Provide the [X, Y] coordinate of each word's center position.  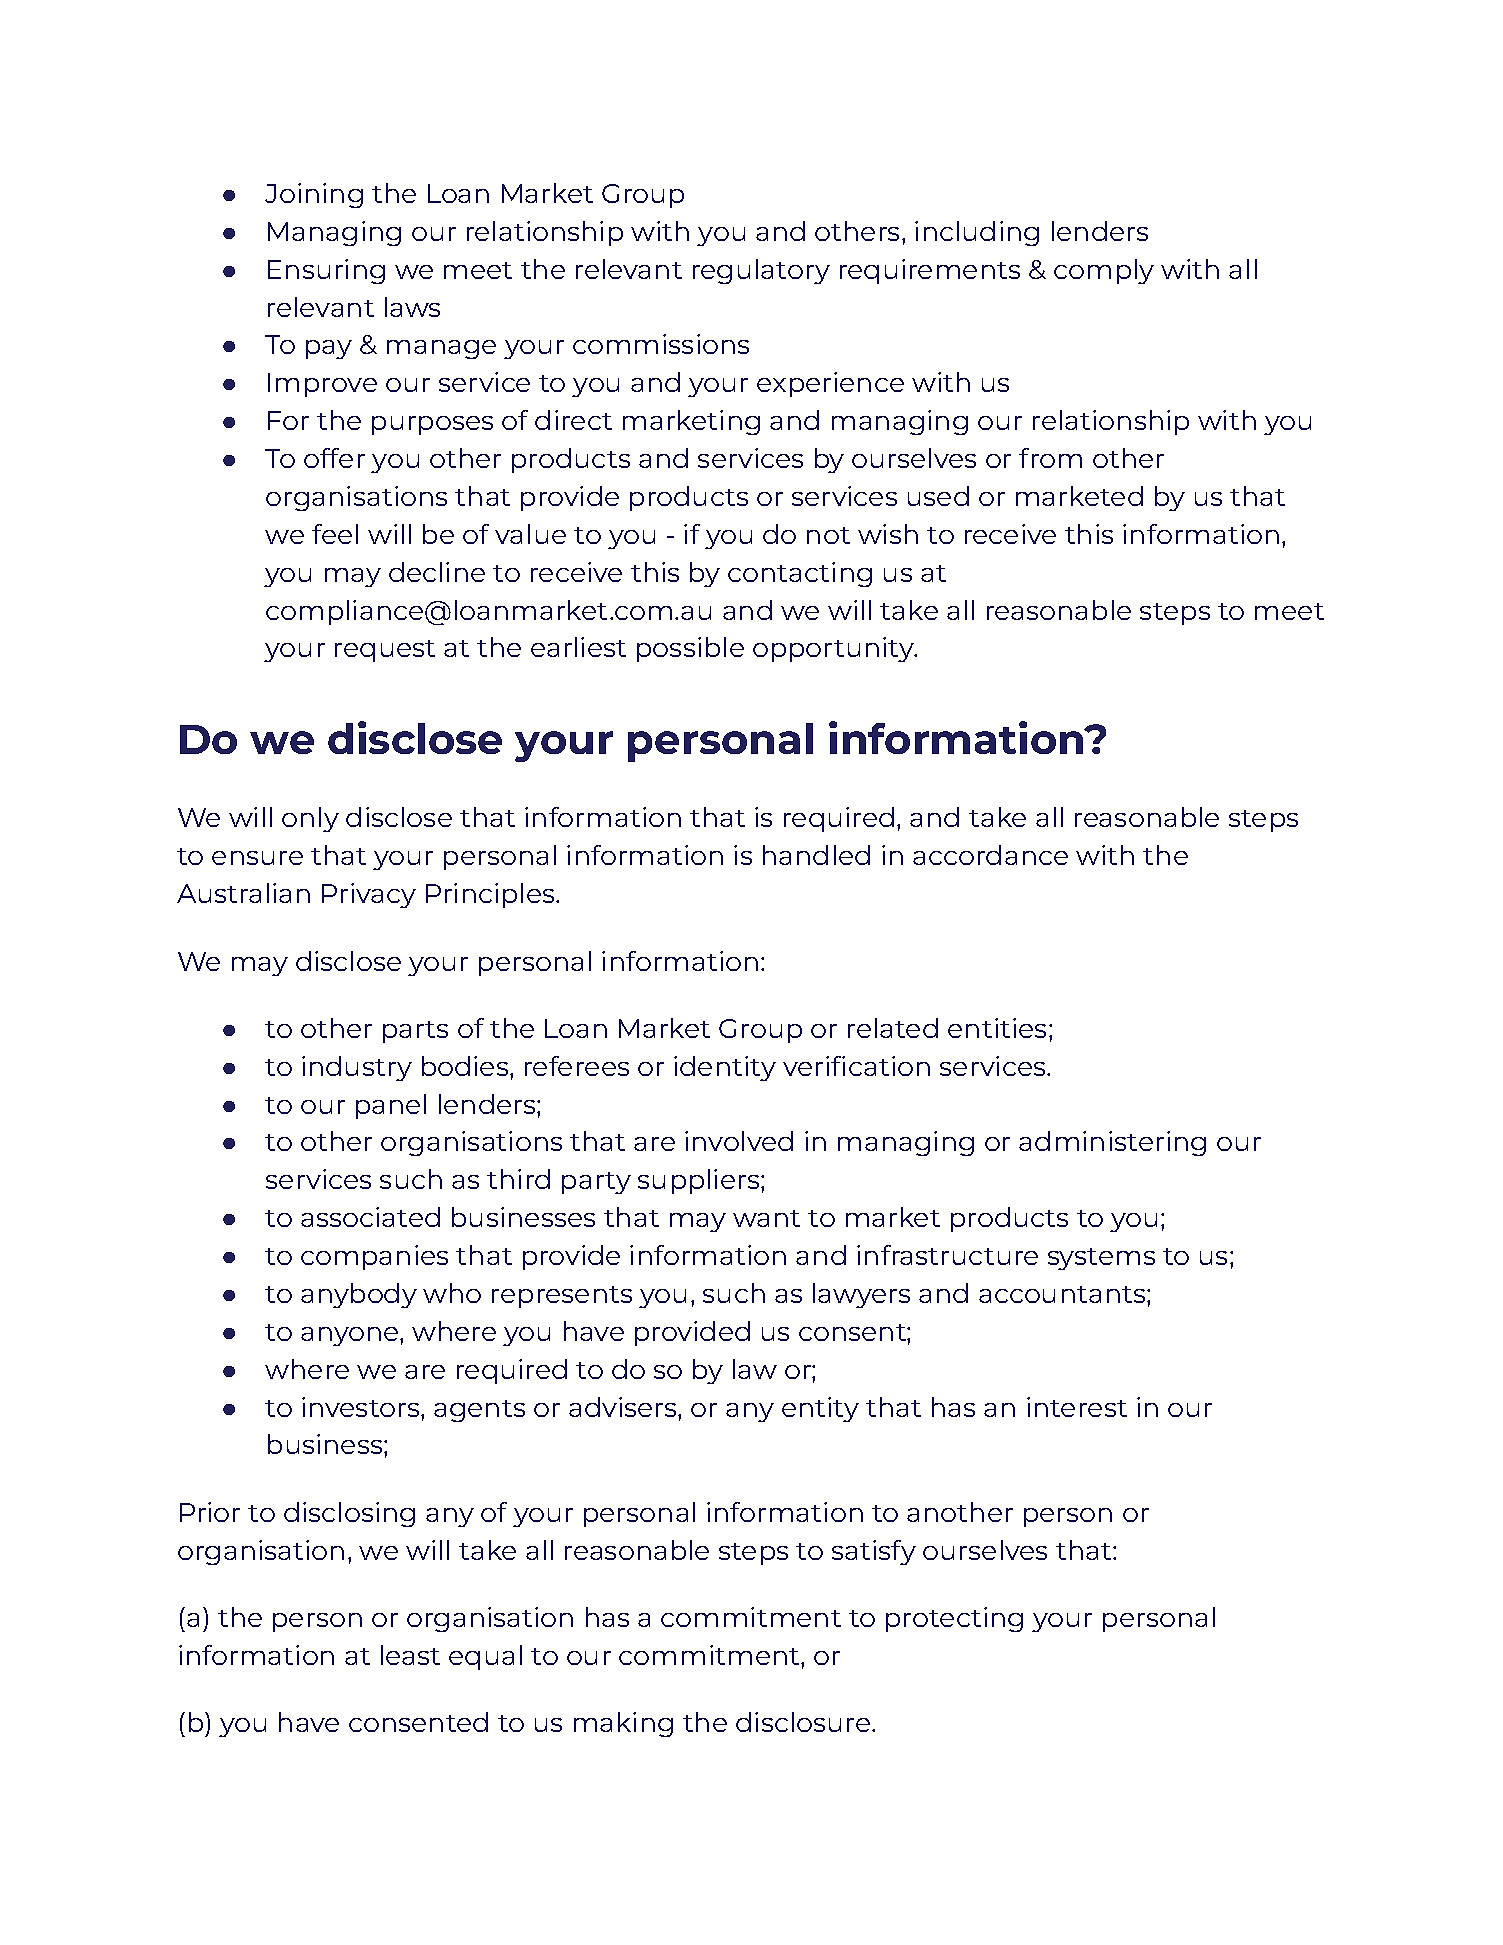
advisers [624, 1407]
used [938, 496]
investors [362, 1407]
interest [1077, 1407]
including [977, 233]
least [410, 1655]
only [310, 819]
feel [335, 534]
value [530, 534]
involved [739, 1141]
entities [997, 1028]
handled [816, 855]
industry [357, 1068]
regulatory [761, 271]
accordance [990, 855]
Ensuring [326, 271]
